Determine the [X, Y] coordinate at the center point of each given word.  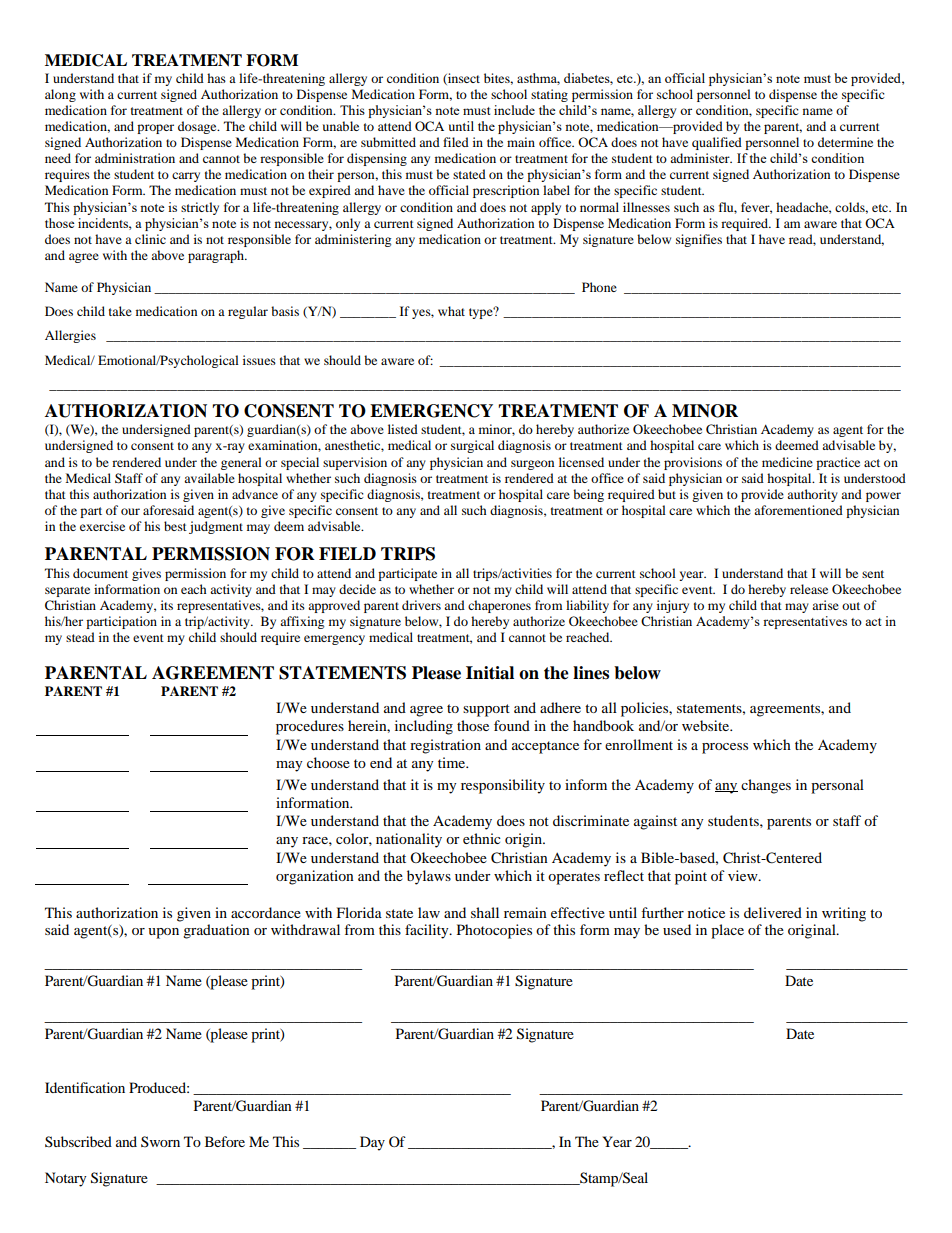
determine [845, 142]
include [514, 110]
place [727, 931]
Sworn [160, 1141]
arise [825, 605]
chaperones [499, 606]
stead [80, 637]
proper [155, 129]
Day [372, 1143]
